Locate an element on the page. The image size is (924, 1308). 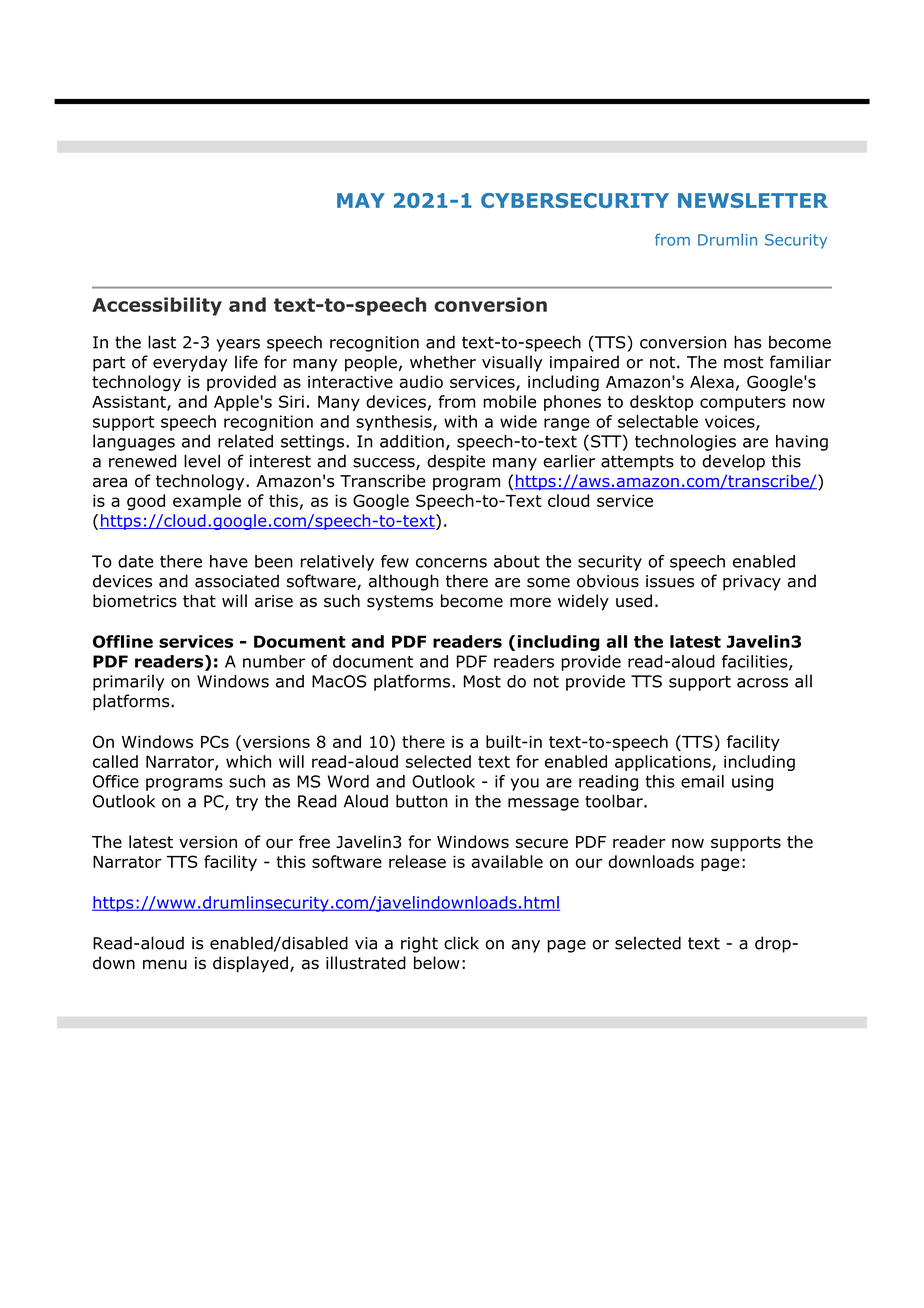
computers is located at coordinates (743, 403).
